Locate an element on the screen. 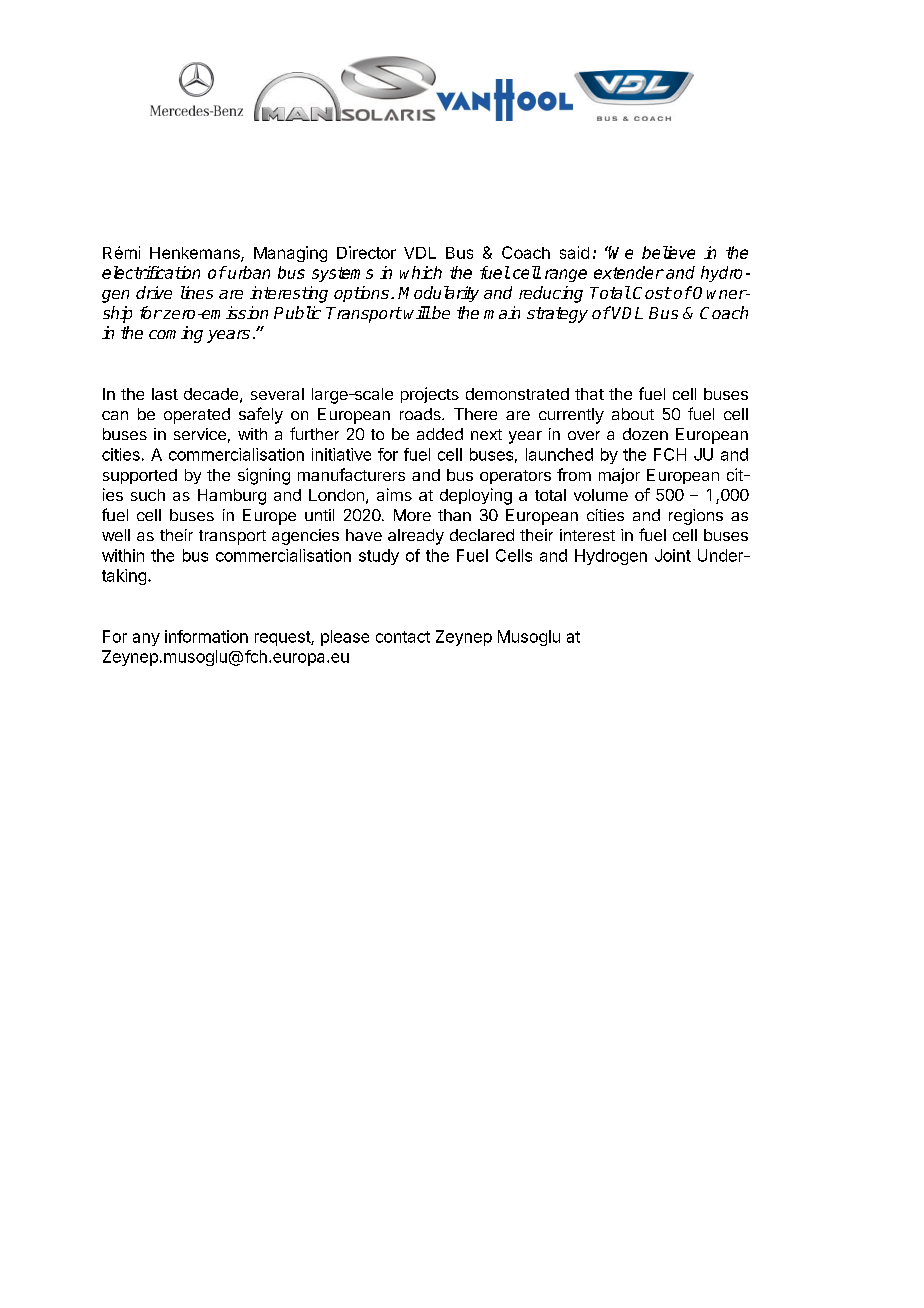 This screenshot has height=1308, width=924. believe is located at coordinates (668, 252).
